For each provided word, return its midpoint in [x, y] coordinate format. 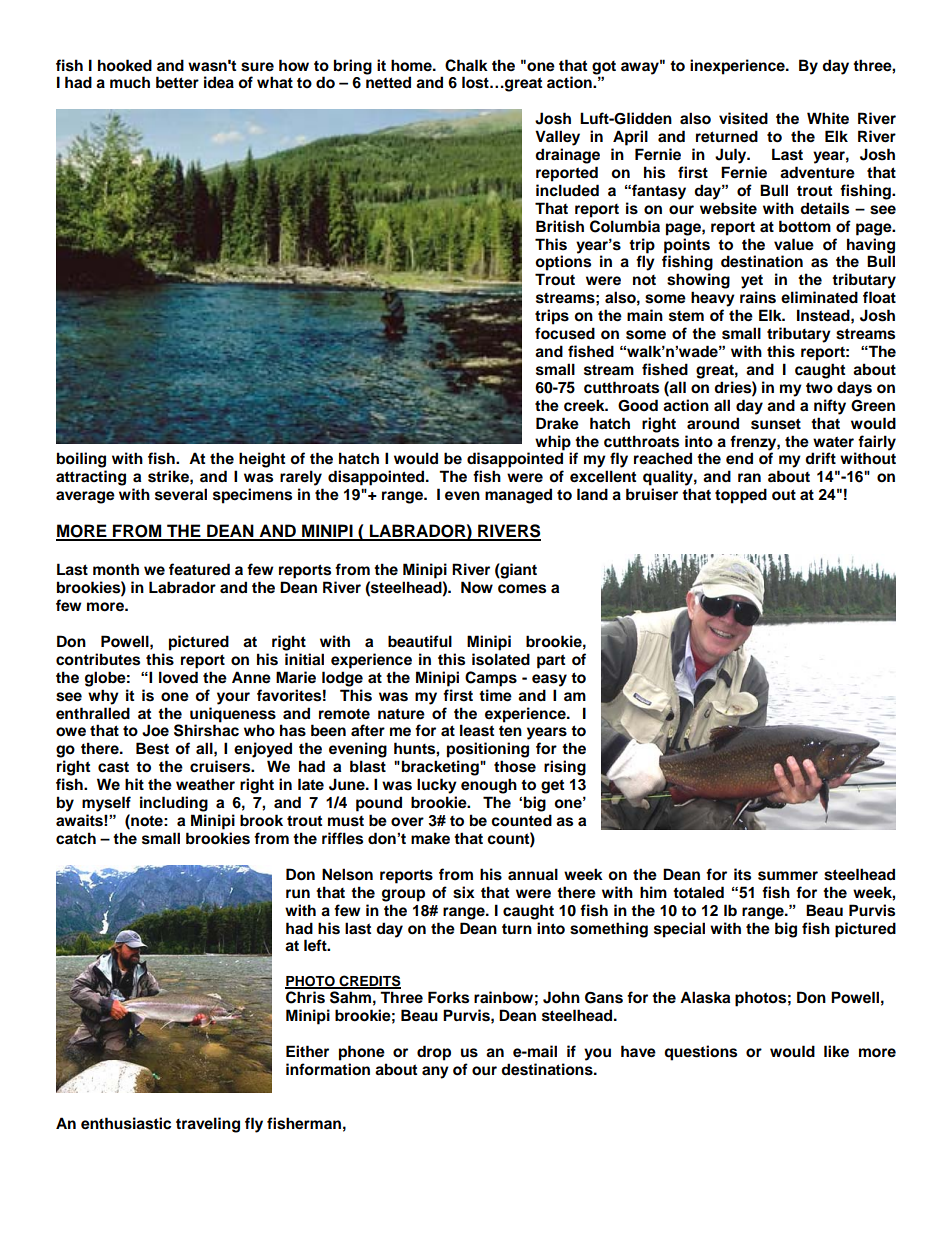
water [833, 442]
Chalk [466, 65]
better [177, 82]
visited [743, 118]
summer [788, 876]
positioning [488, 750]
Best [152, 748]
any [435, 1072]
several [181, 494]
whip [553, 443]
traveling [208, 1125]
